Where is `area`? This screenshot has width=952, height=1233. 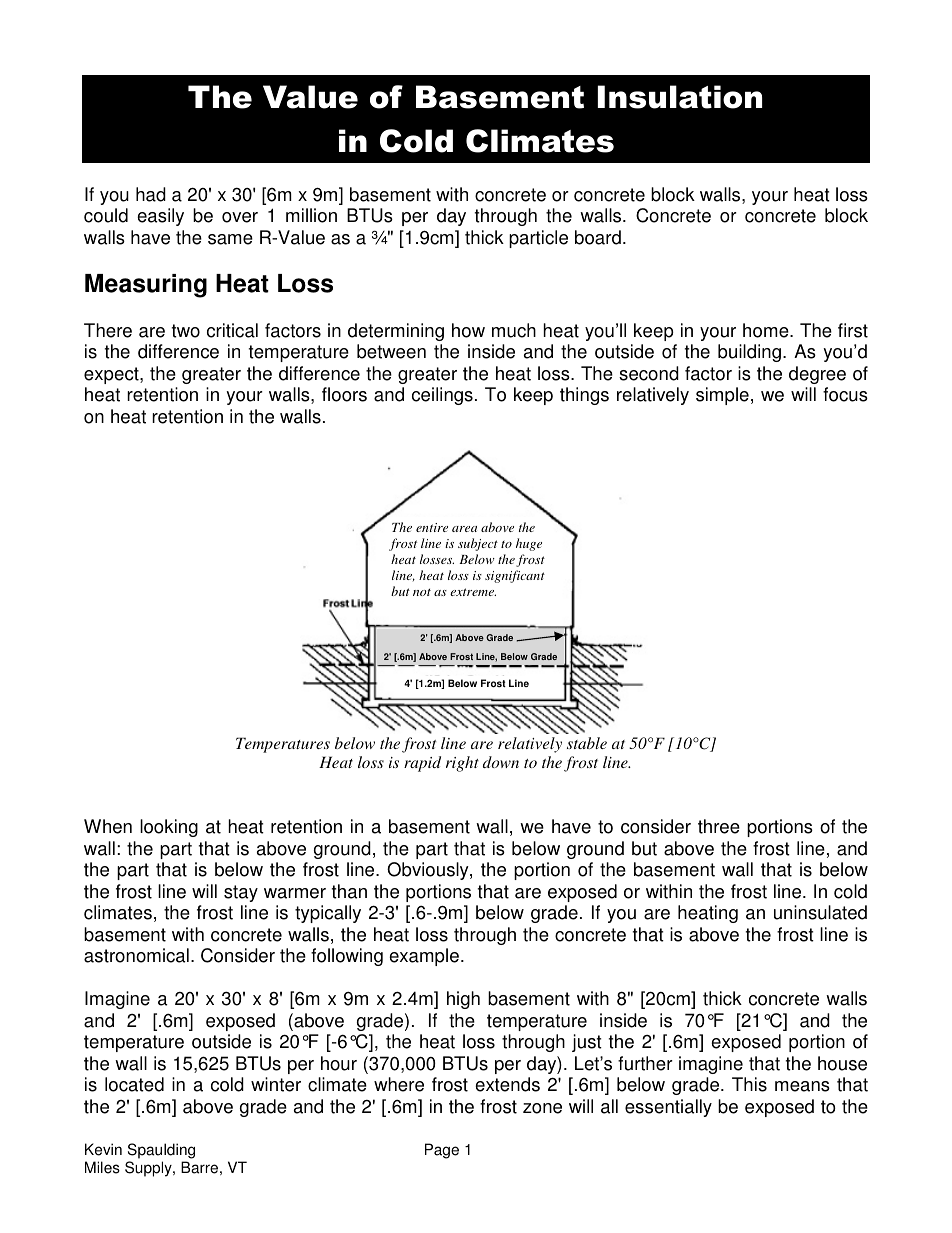 area is located at coordinates (464, 529).
